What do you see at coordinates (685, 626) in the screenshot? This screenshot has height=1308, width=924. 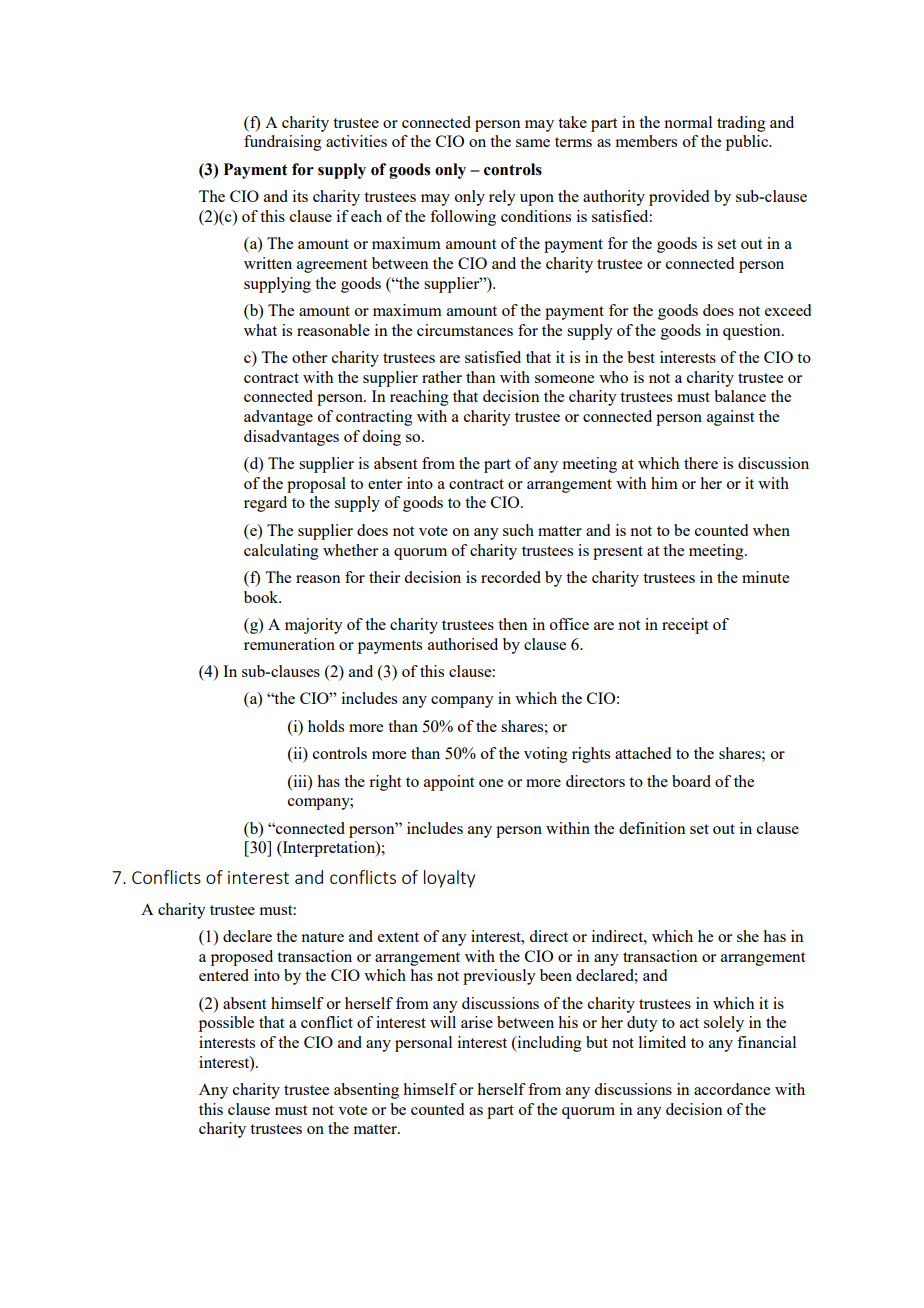 I see `receipt` at bounding box center [685, 626].
